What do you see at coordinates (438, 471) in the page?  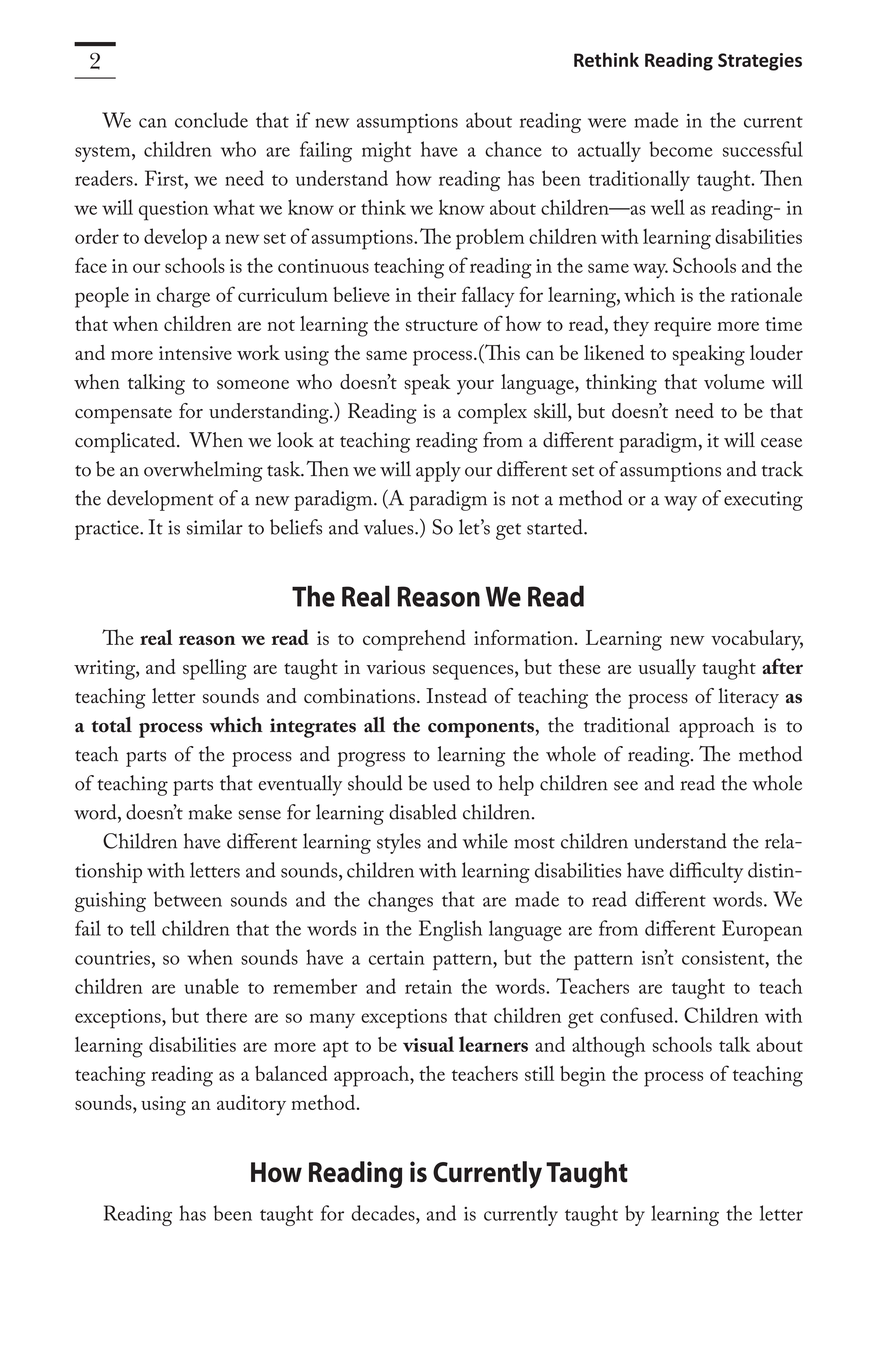 I see `apply` at bounding box center [438, 471].
